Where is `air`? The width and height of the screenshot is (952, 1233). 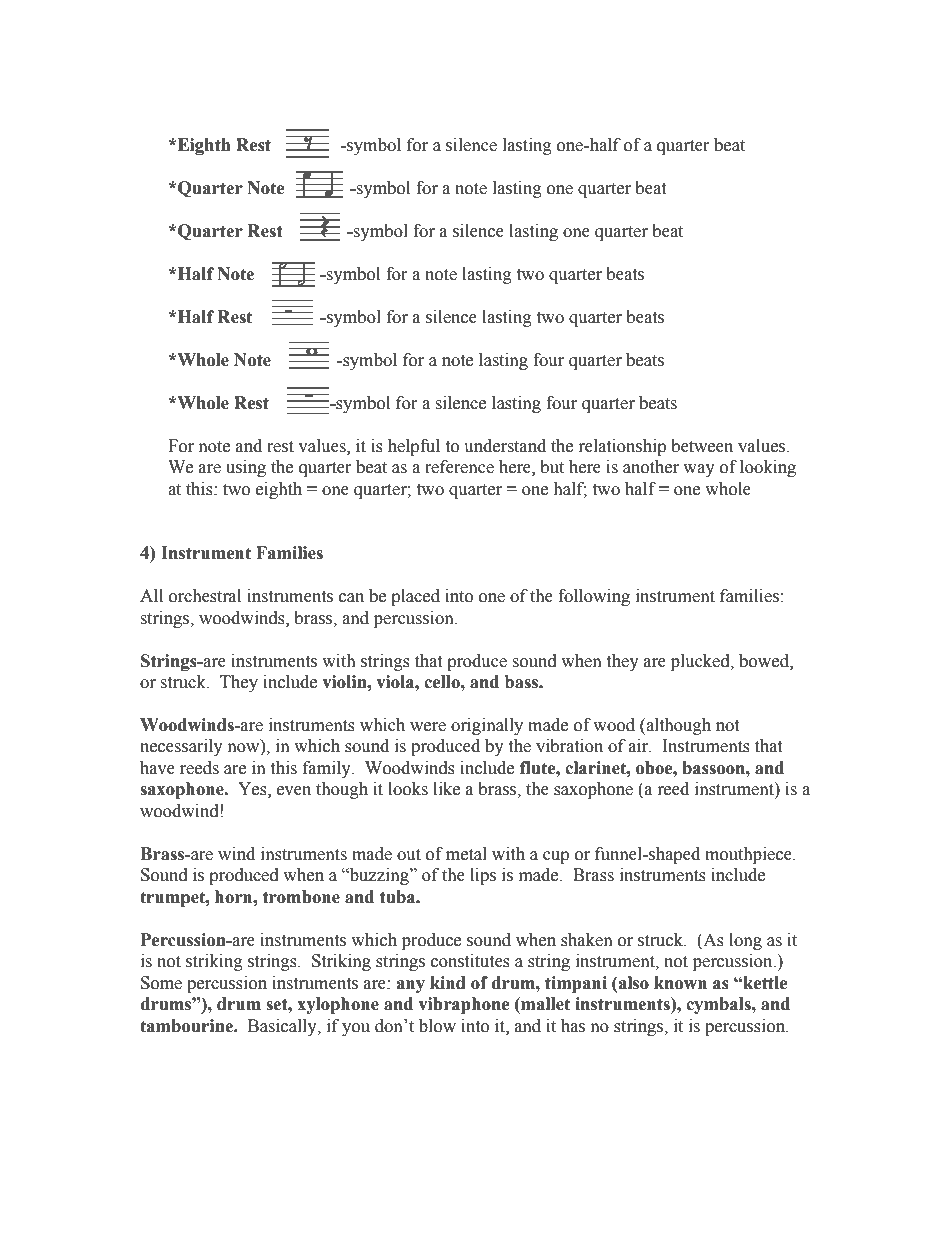
air is located at coordinates (640, 746).
